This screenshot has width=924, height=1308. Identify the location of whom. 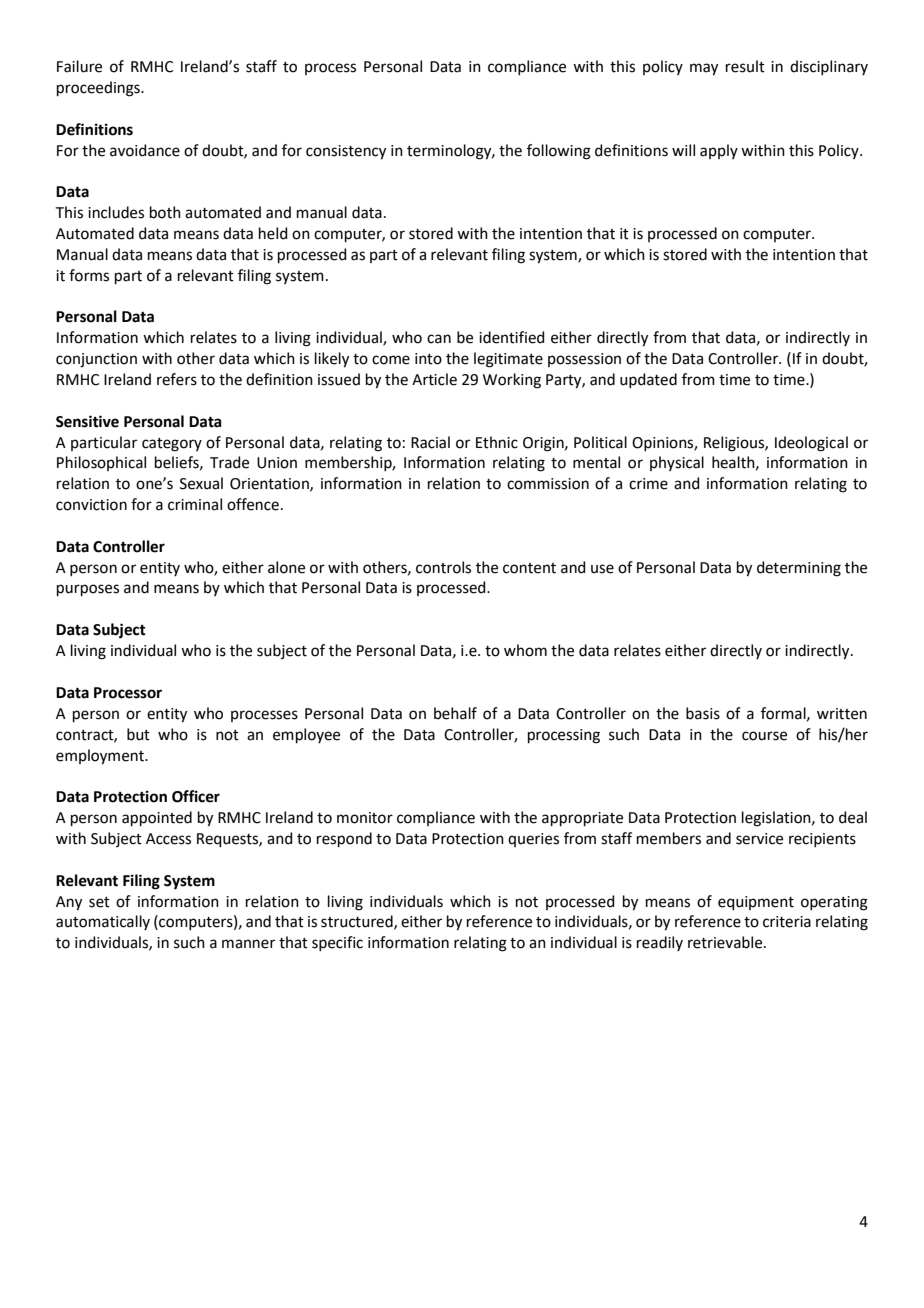
(525, 650).
